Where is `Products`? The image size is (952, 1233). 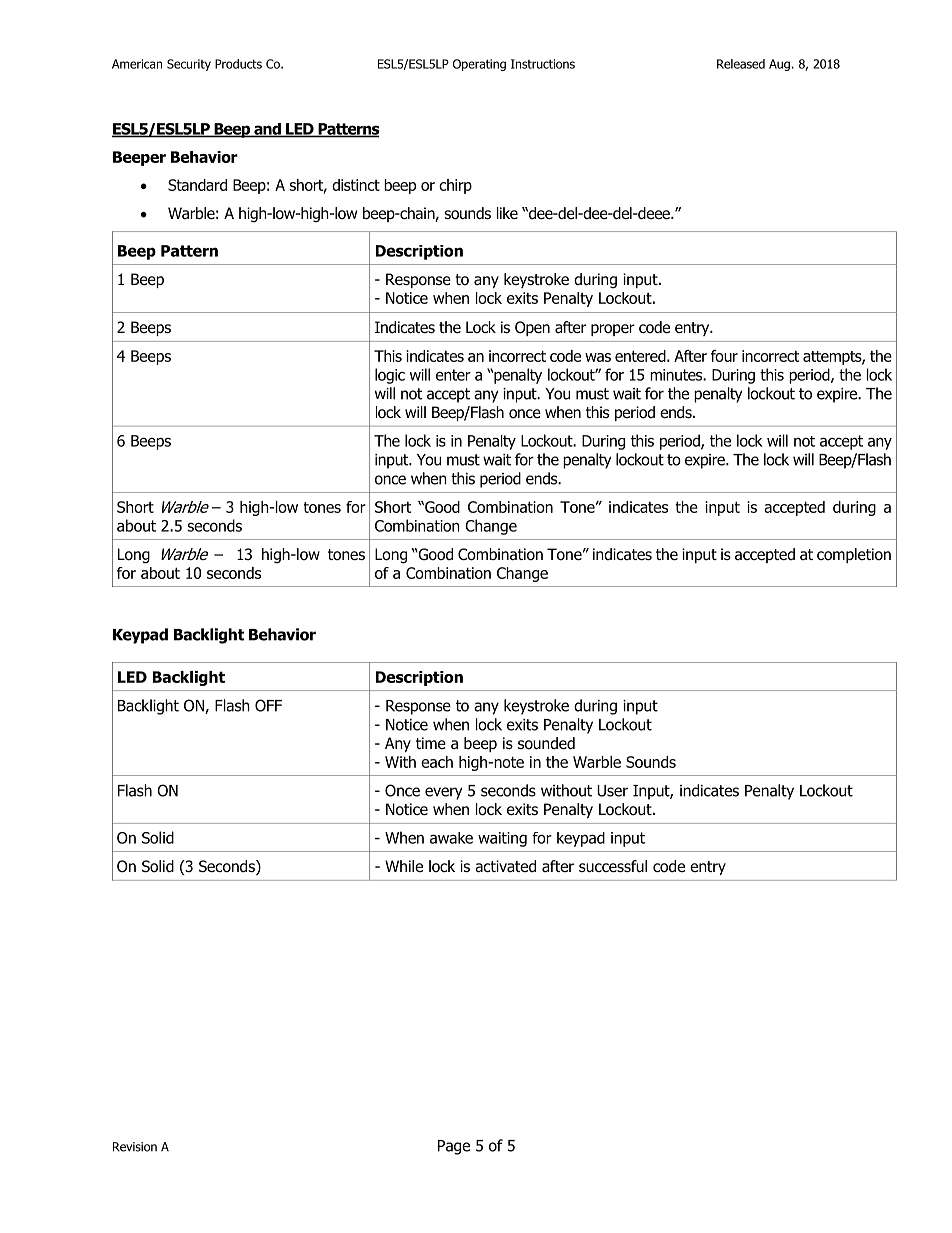
Products is located at coordinates (238, 64).
